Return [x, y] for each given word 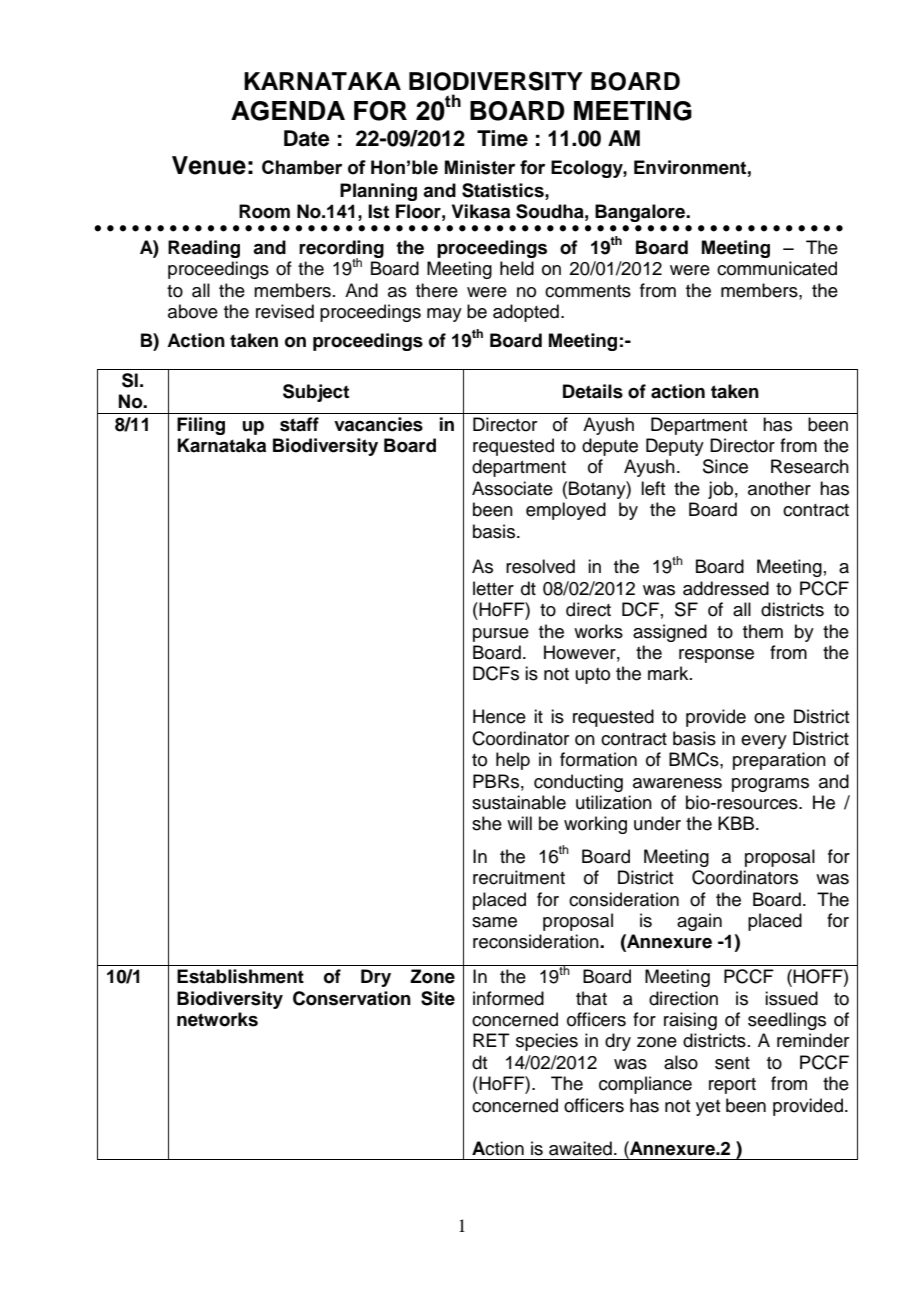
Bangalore [641, 213]
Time [502, 138]
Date [307, 138]
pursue [501, 635]
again [699, 922]
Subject [316, 393]
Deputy [675, 447]
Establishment [240, 976]
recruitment [519, 877]
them [763, 631]
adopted [526, 313]
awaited [580, 1148]
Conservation [352, 998]
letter [493, 588]
